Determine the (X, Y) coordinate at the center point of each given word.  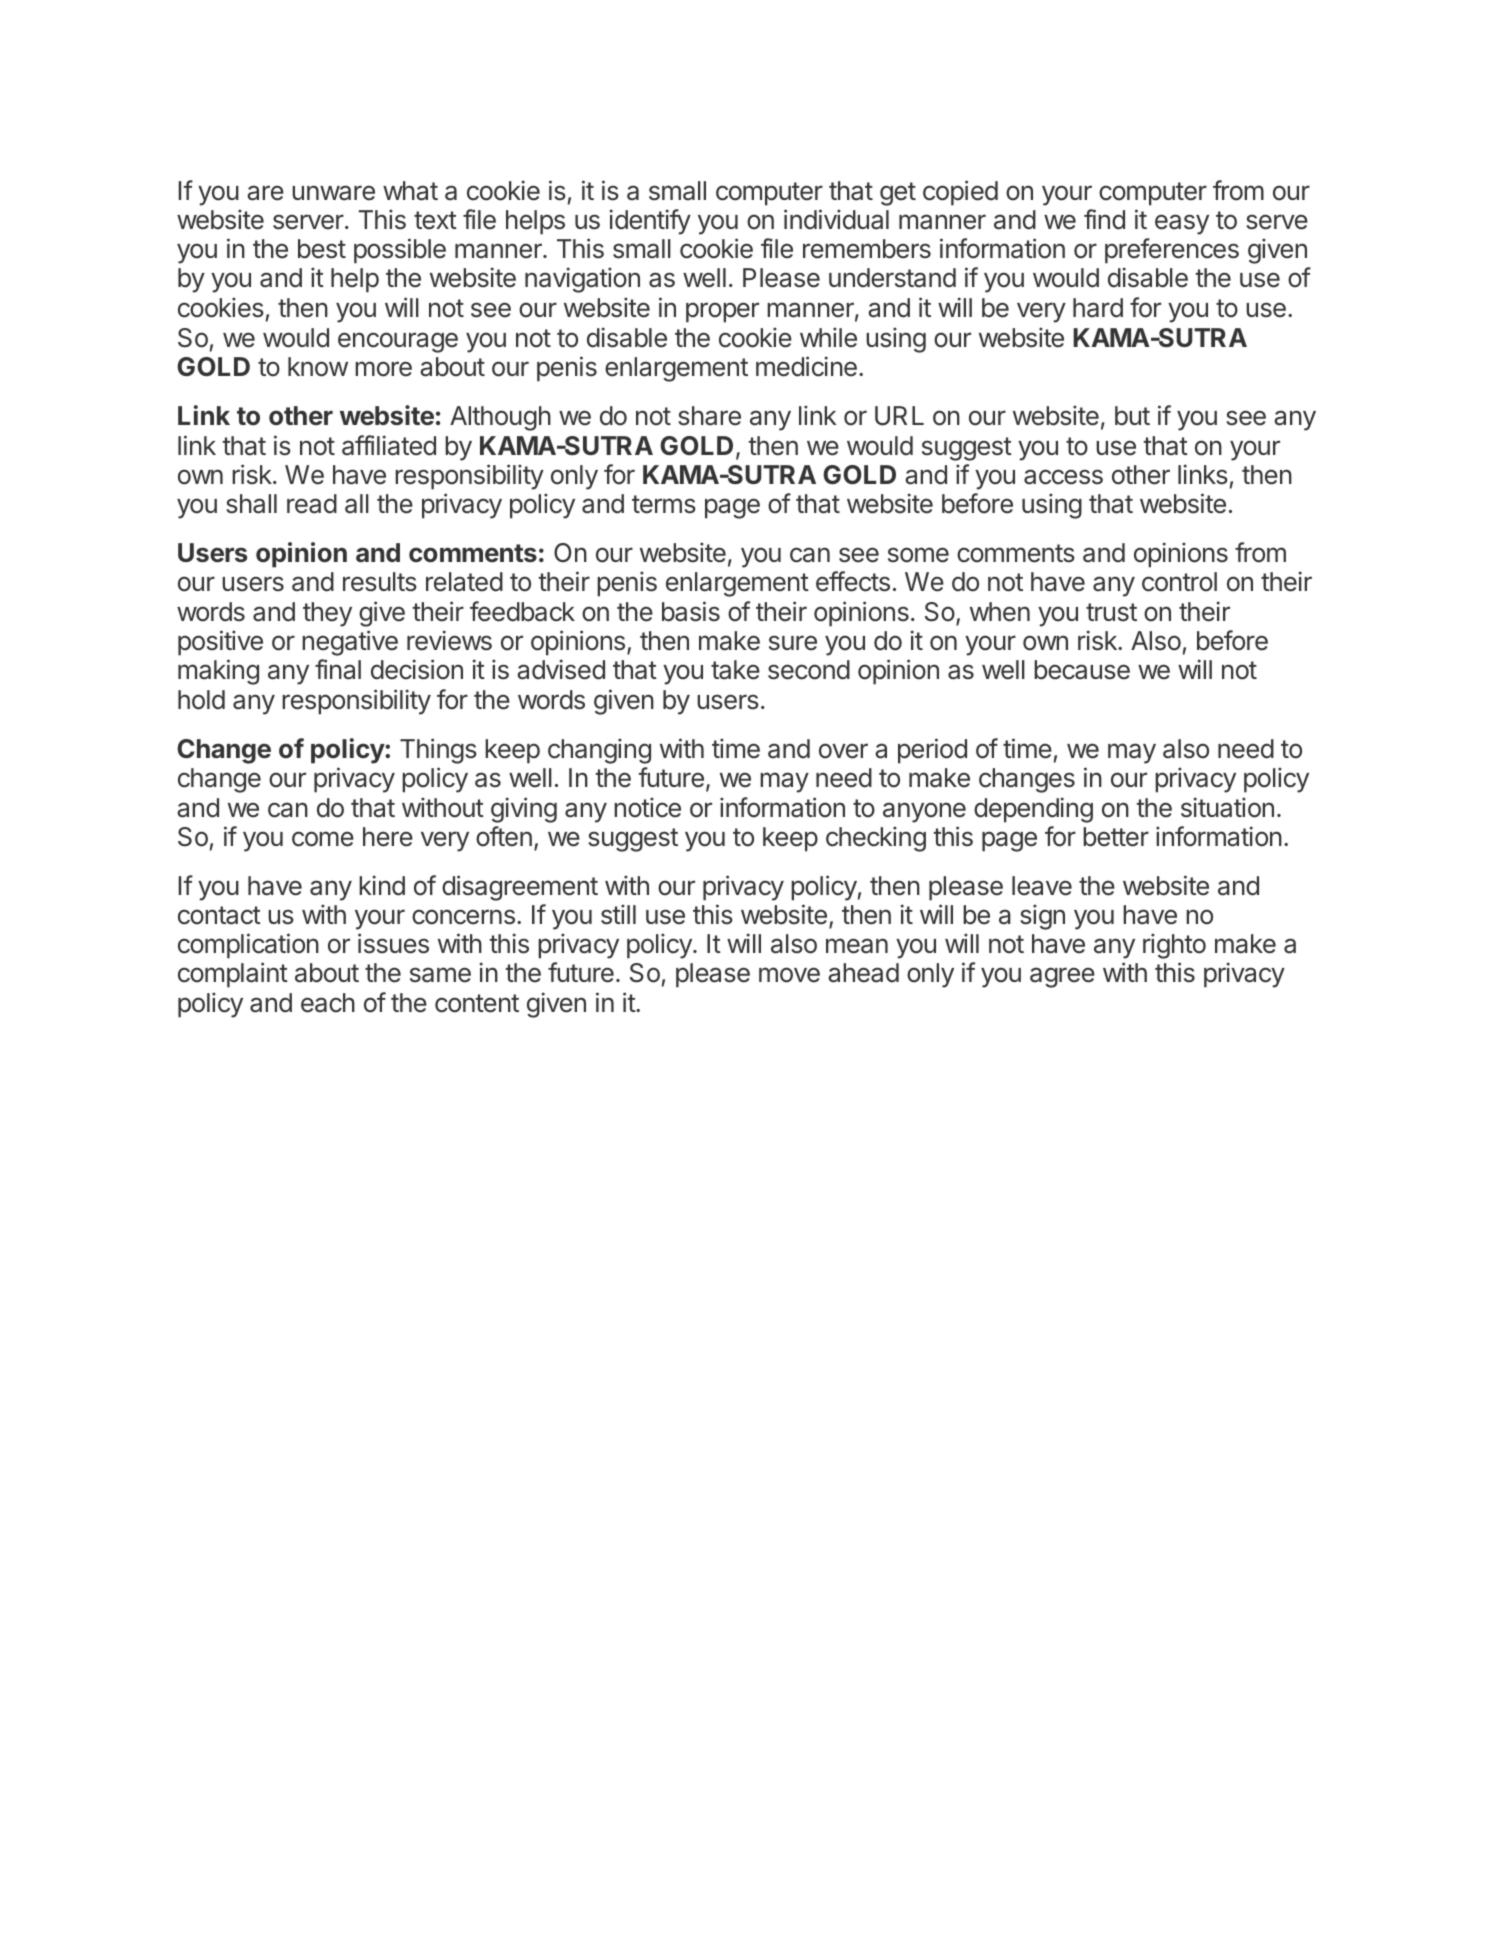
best (322, 249)
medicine (806, 366)
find (1104, 219)
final (338, 669)
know (318, 367)
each (328, 1003)
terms (664, 504)
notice (647, 807)
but (1132, 416)
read (312, 504)
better (1116, 837)
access (1063, 477)
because (1082, 670)
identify (650, 222)
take (735, 670)
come (323, 839)
